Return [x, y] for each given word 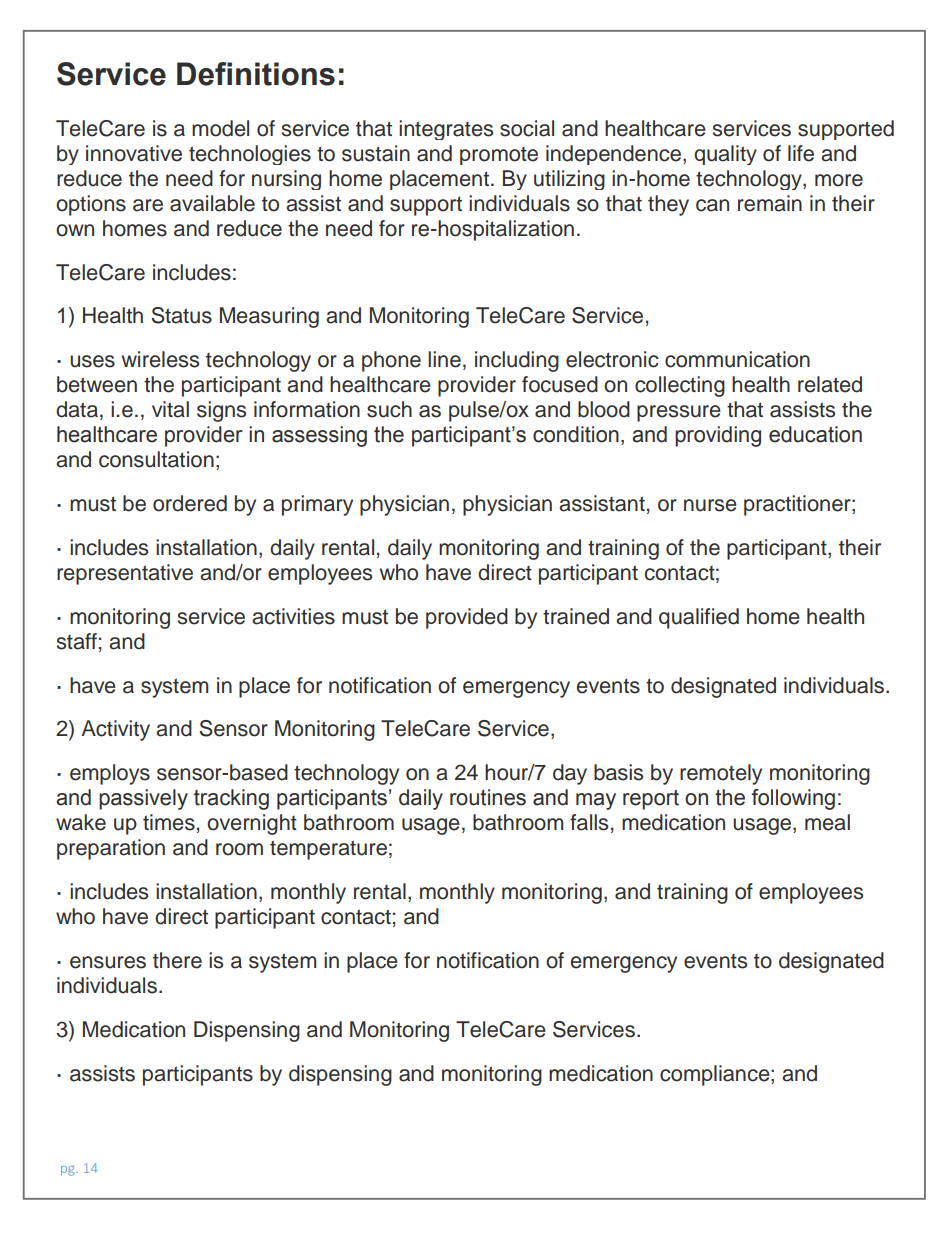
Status [181, 315]
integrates [446, 130]
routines [488, 797]
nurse [710, 505]
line [444, 359]
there [177, 960]
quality [725, 155]
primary [317, 505]
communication [737, 359]
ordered [190, 503]
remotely [721, 774]
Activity [115, 730]
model [220, 128]
